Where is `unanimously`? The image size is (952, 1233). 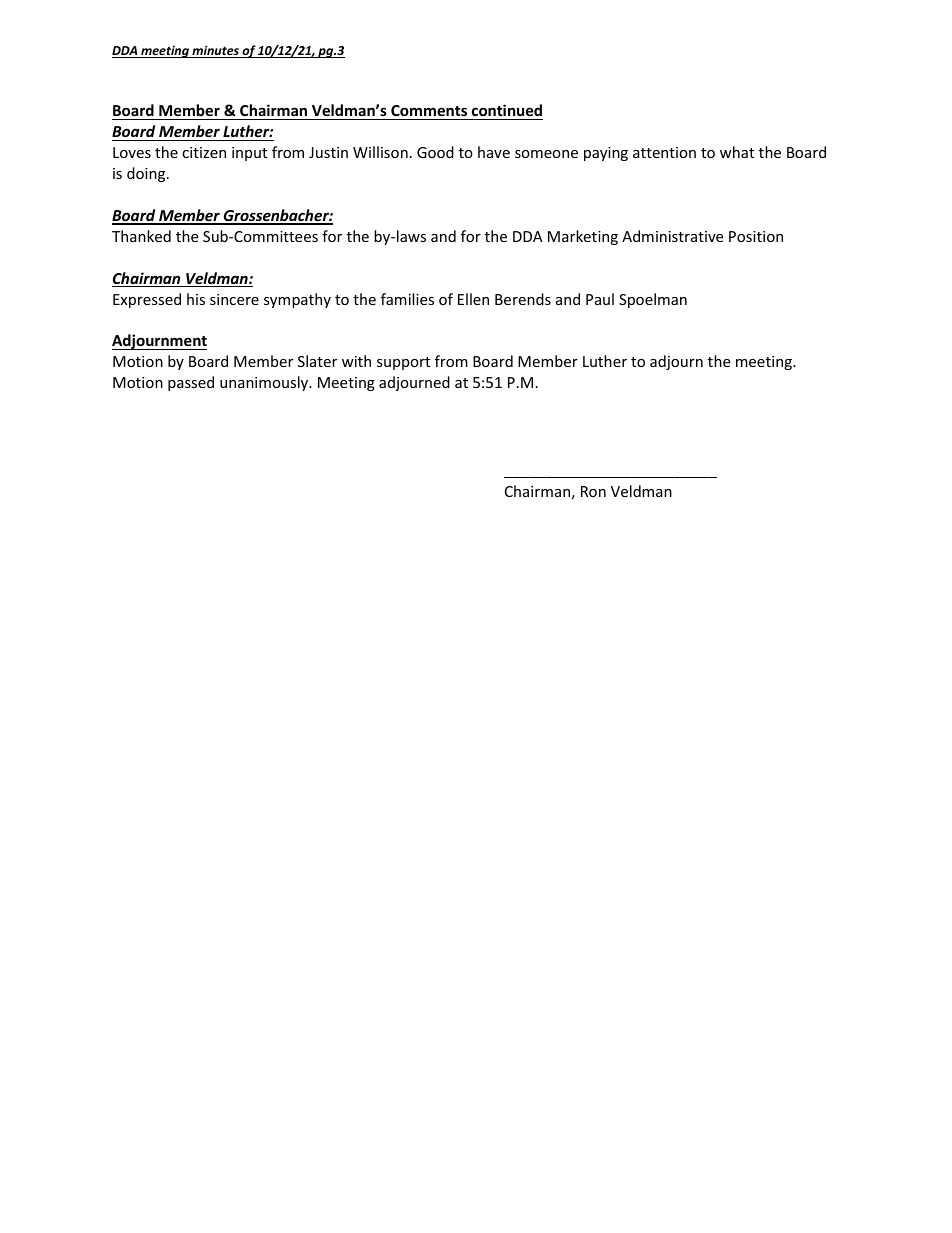
unanimously is located at coordinates (265, 383).
